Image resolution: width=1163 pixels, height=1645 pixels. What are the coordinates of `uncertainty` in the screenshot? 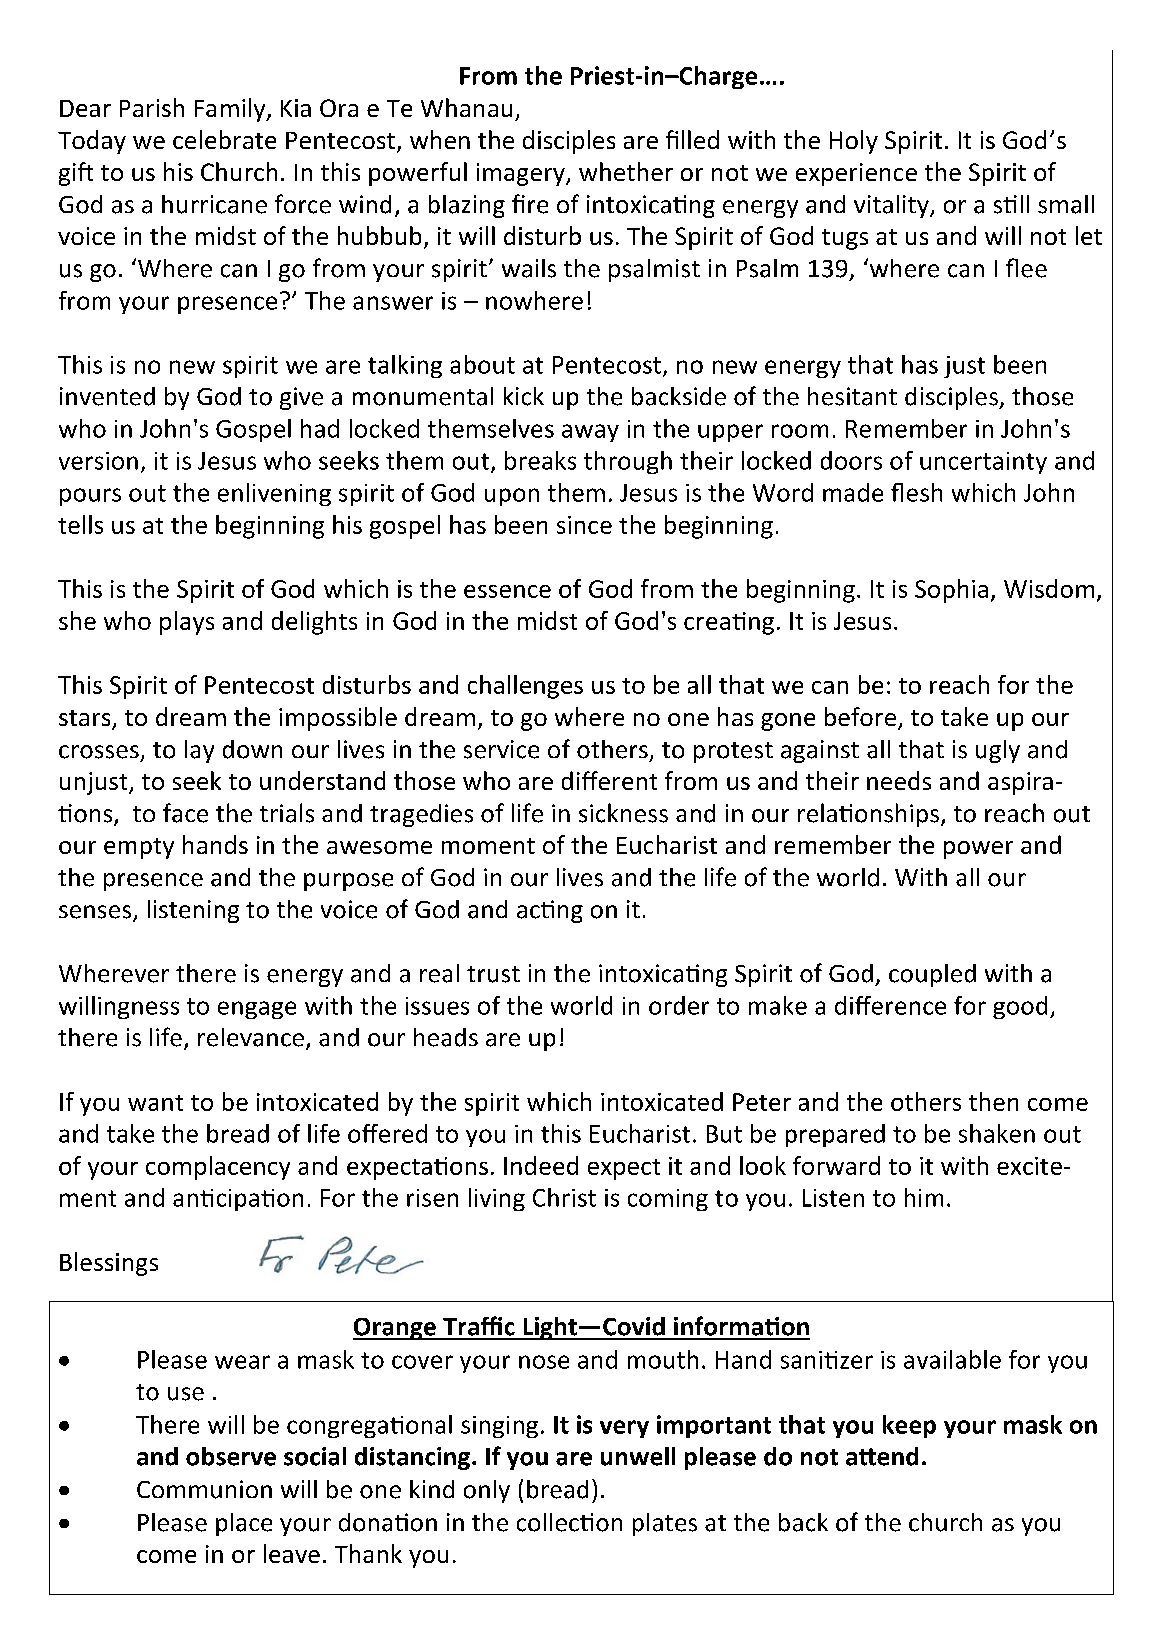 It's located at (983, 463).
